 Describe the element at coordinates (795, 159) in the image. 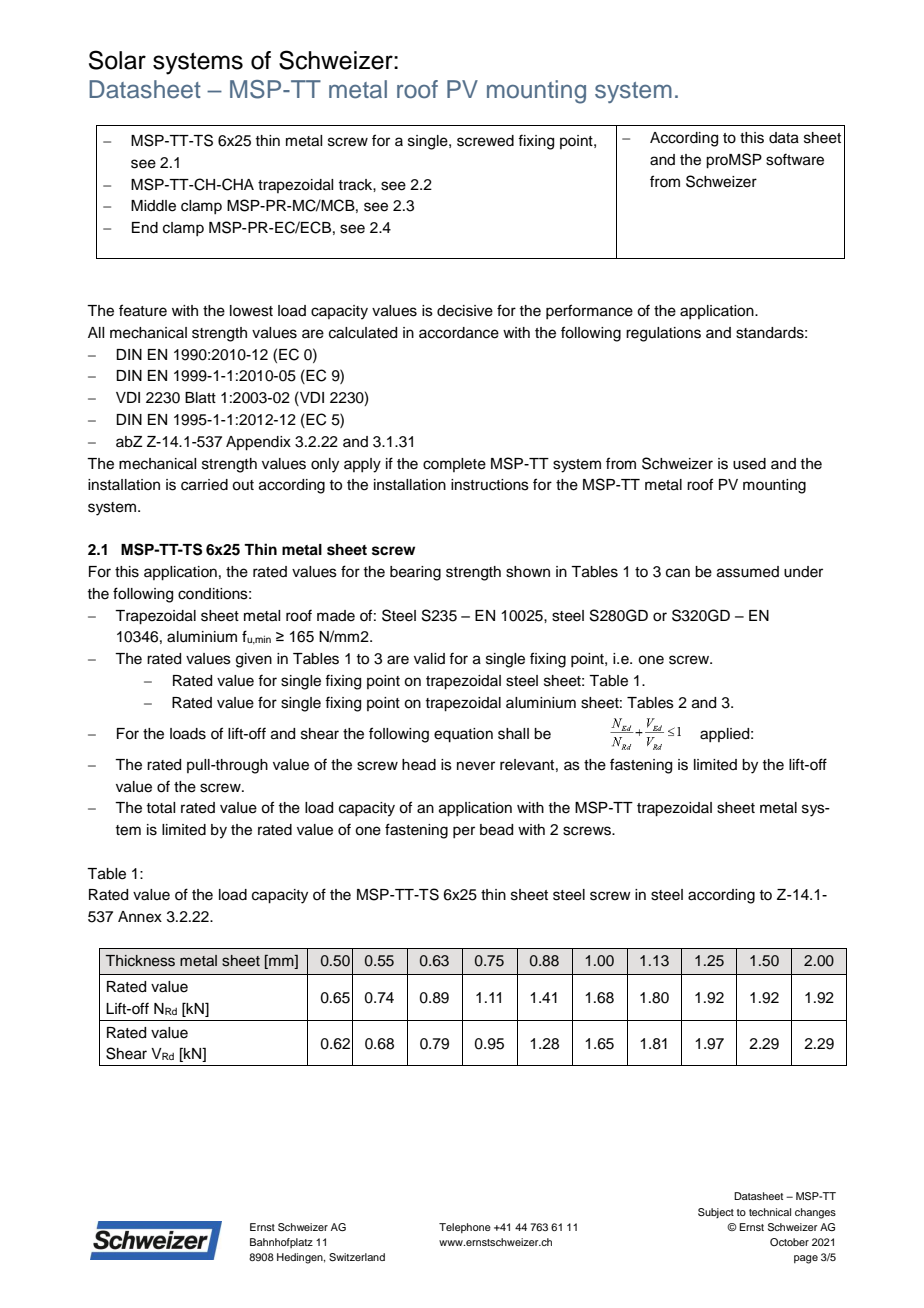

I see `software` at that location.
